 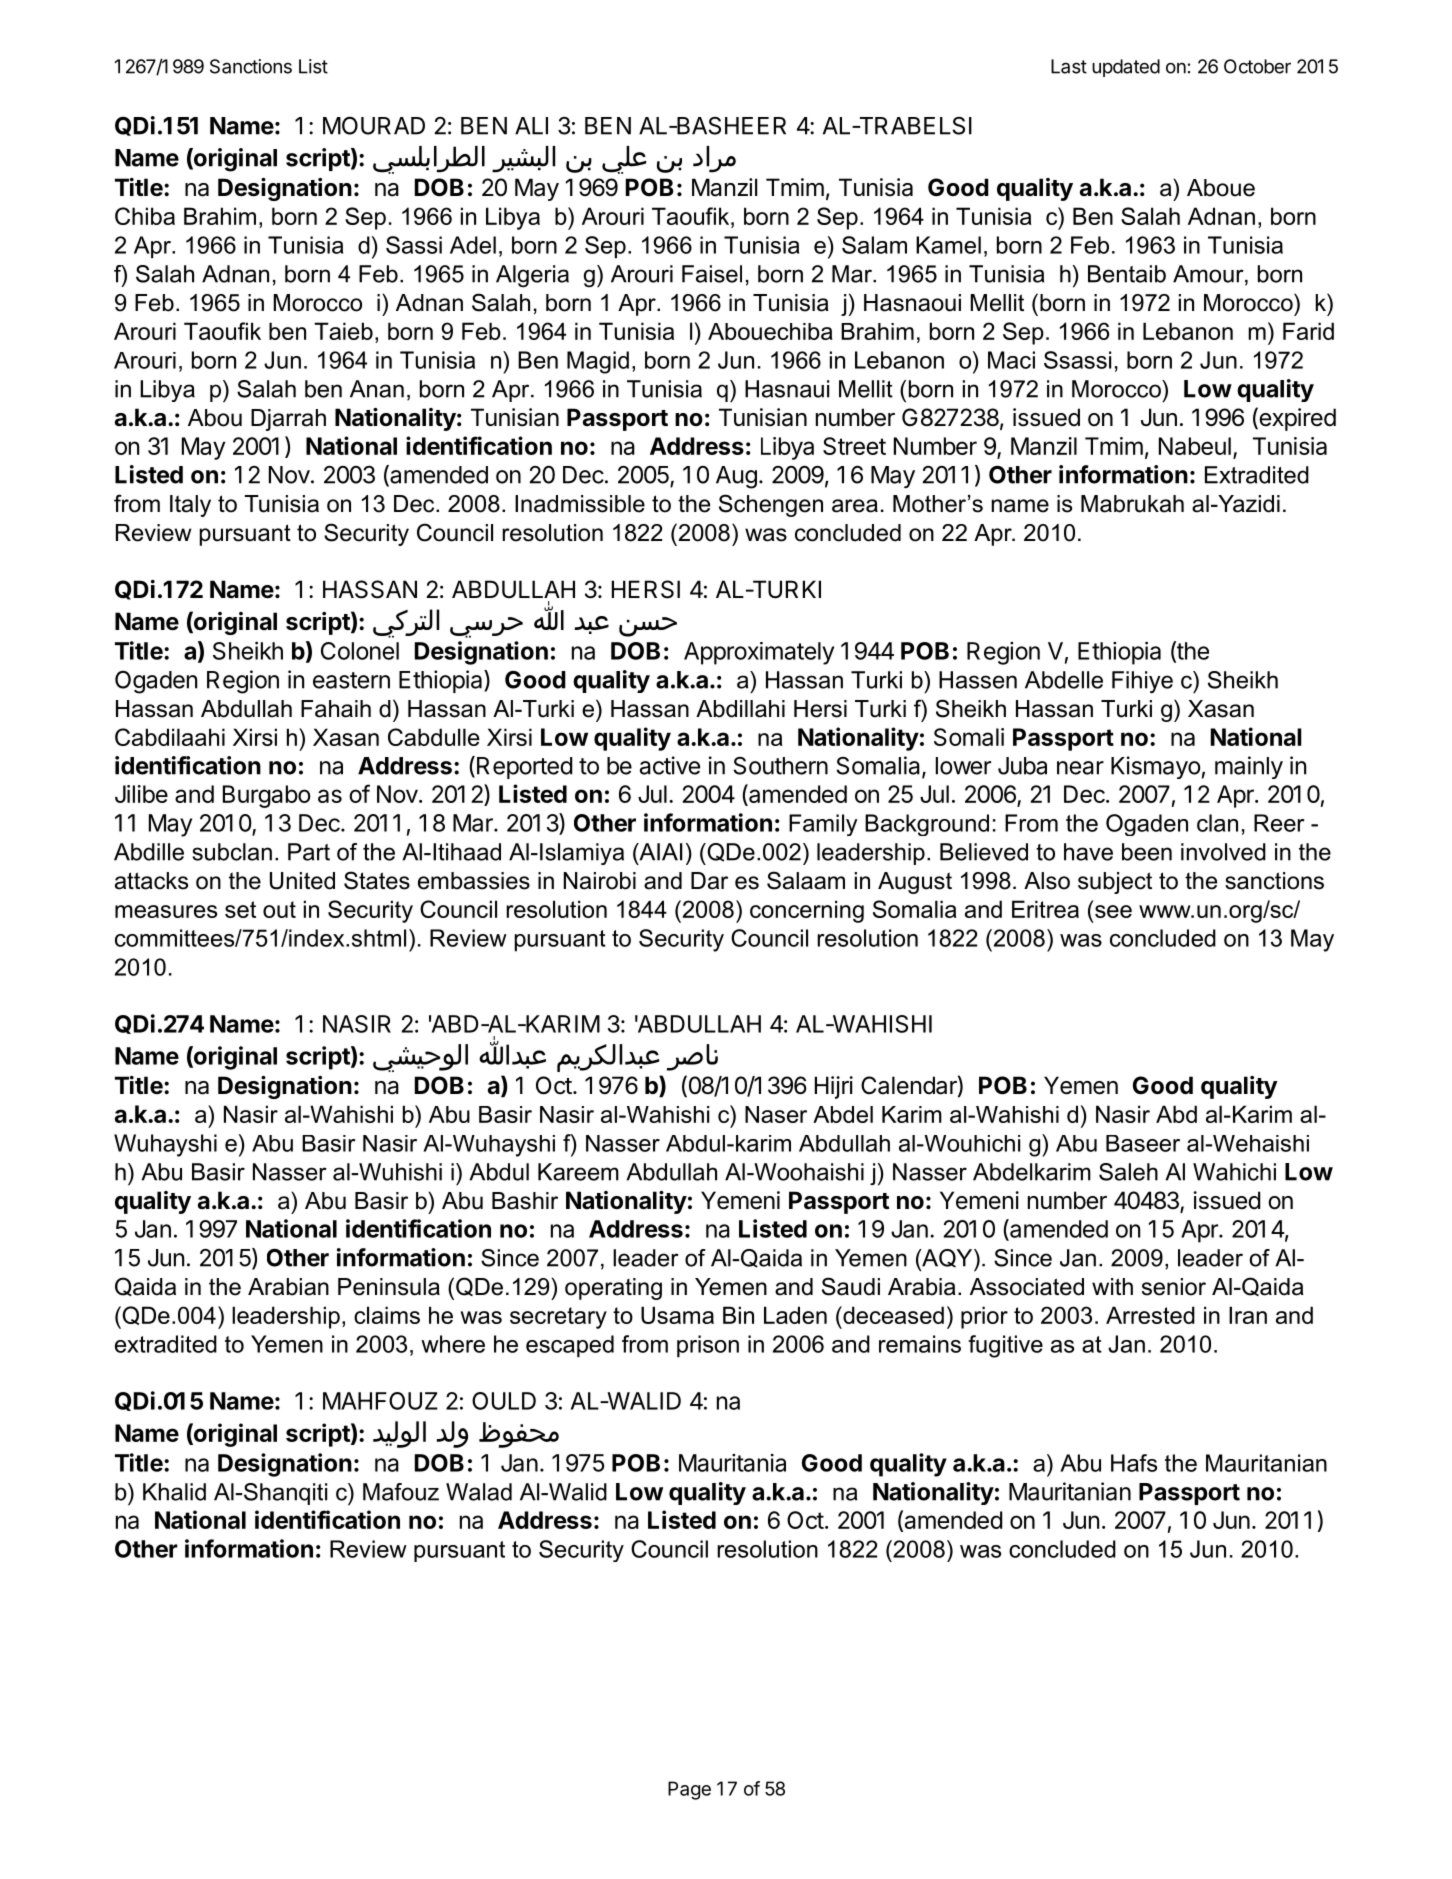 I want to click on Italy, so click(x=190, y=506).
